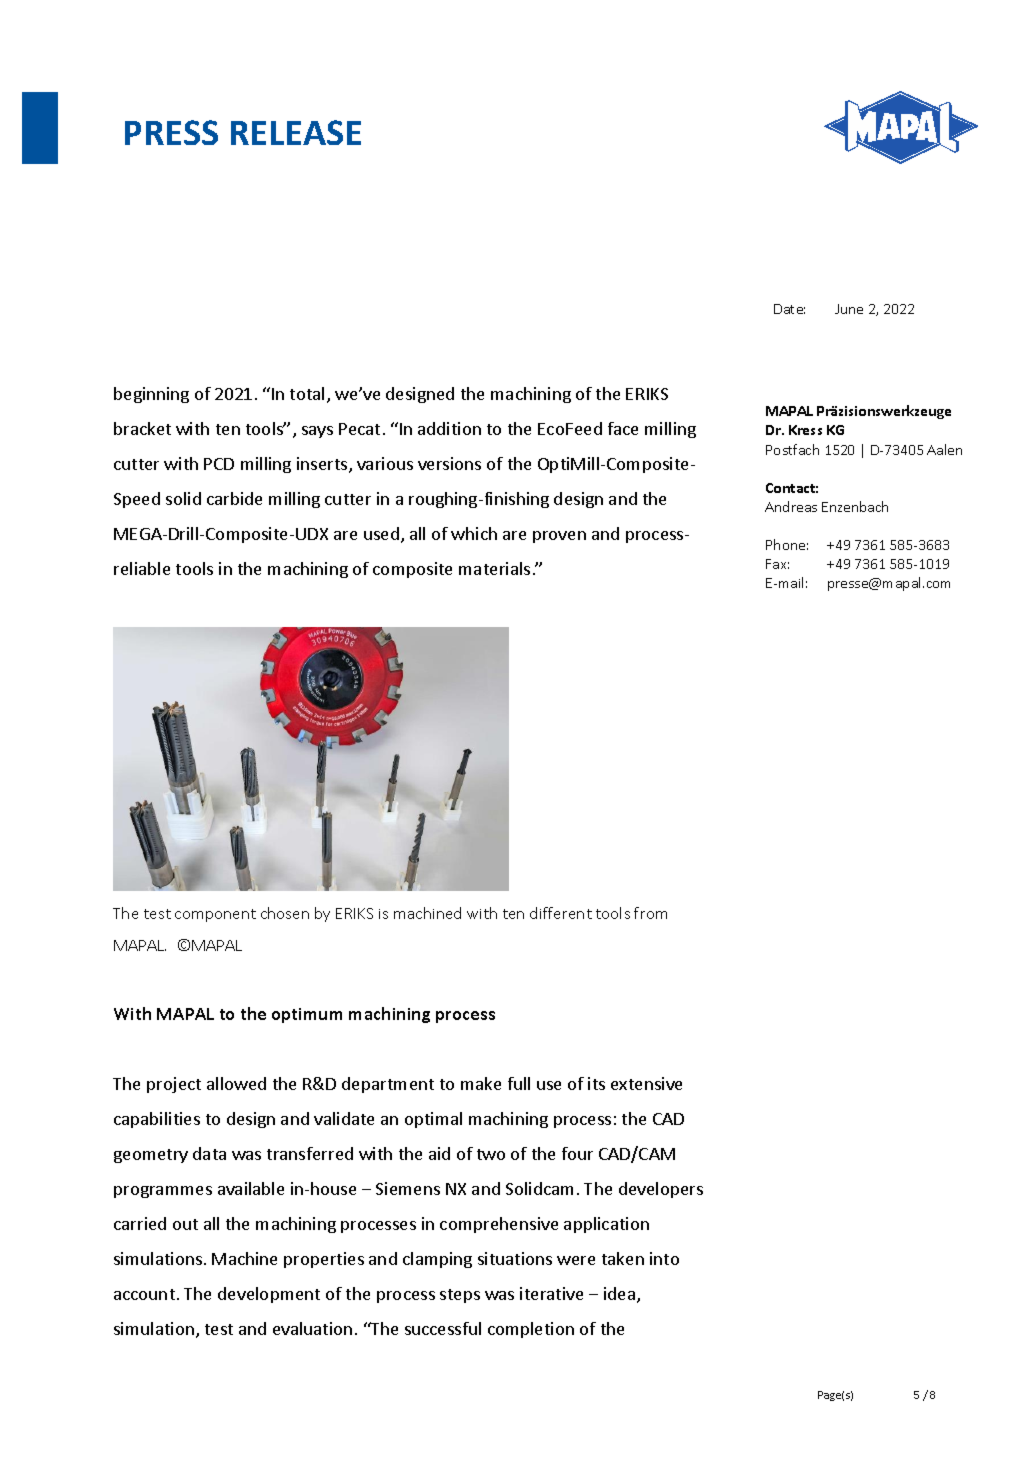 This screenshot has width=1036, height=1465. I want to click on June, so click(849, 309).
